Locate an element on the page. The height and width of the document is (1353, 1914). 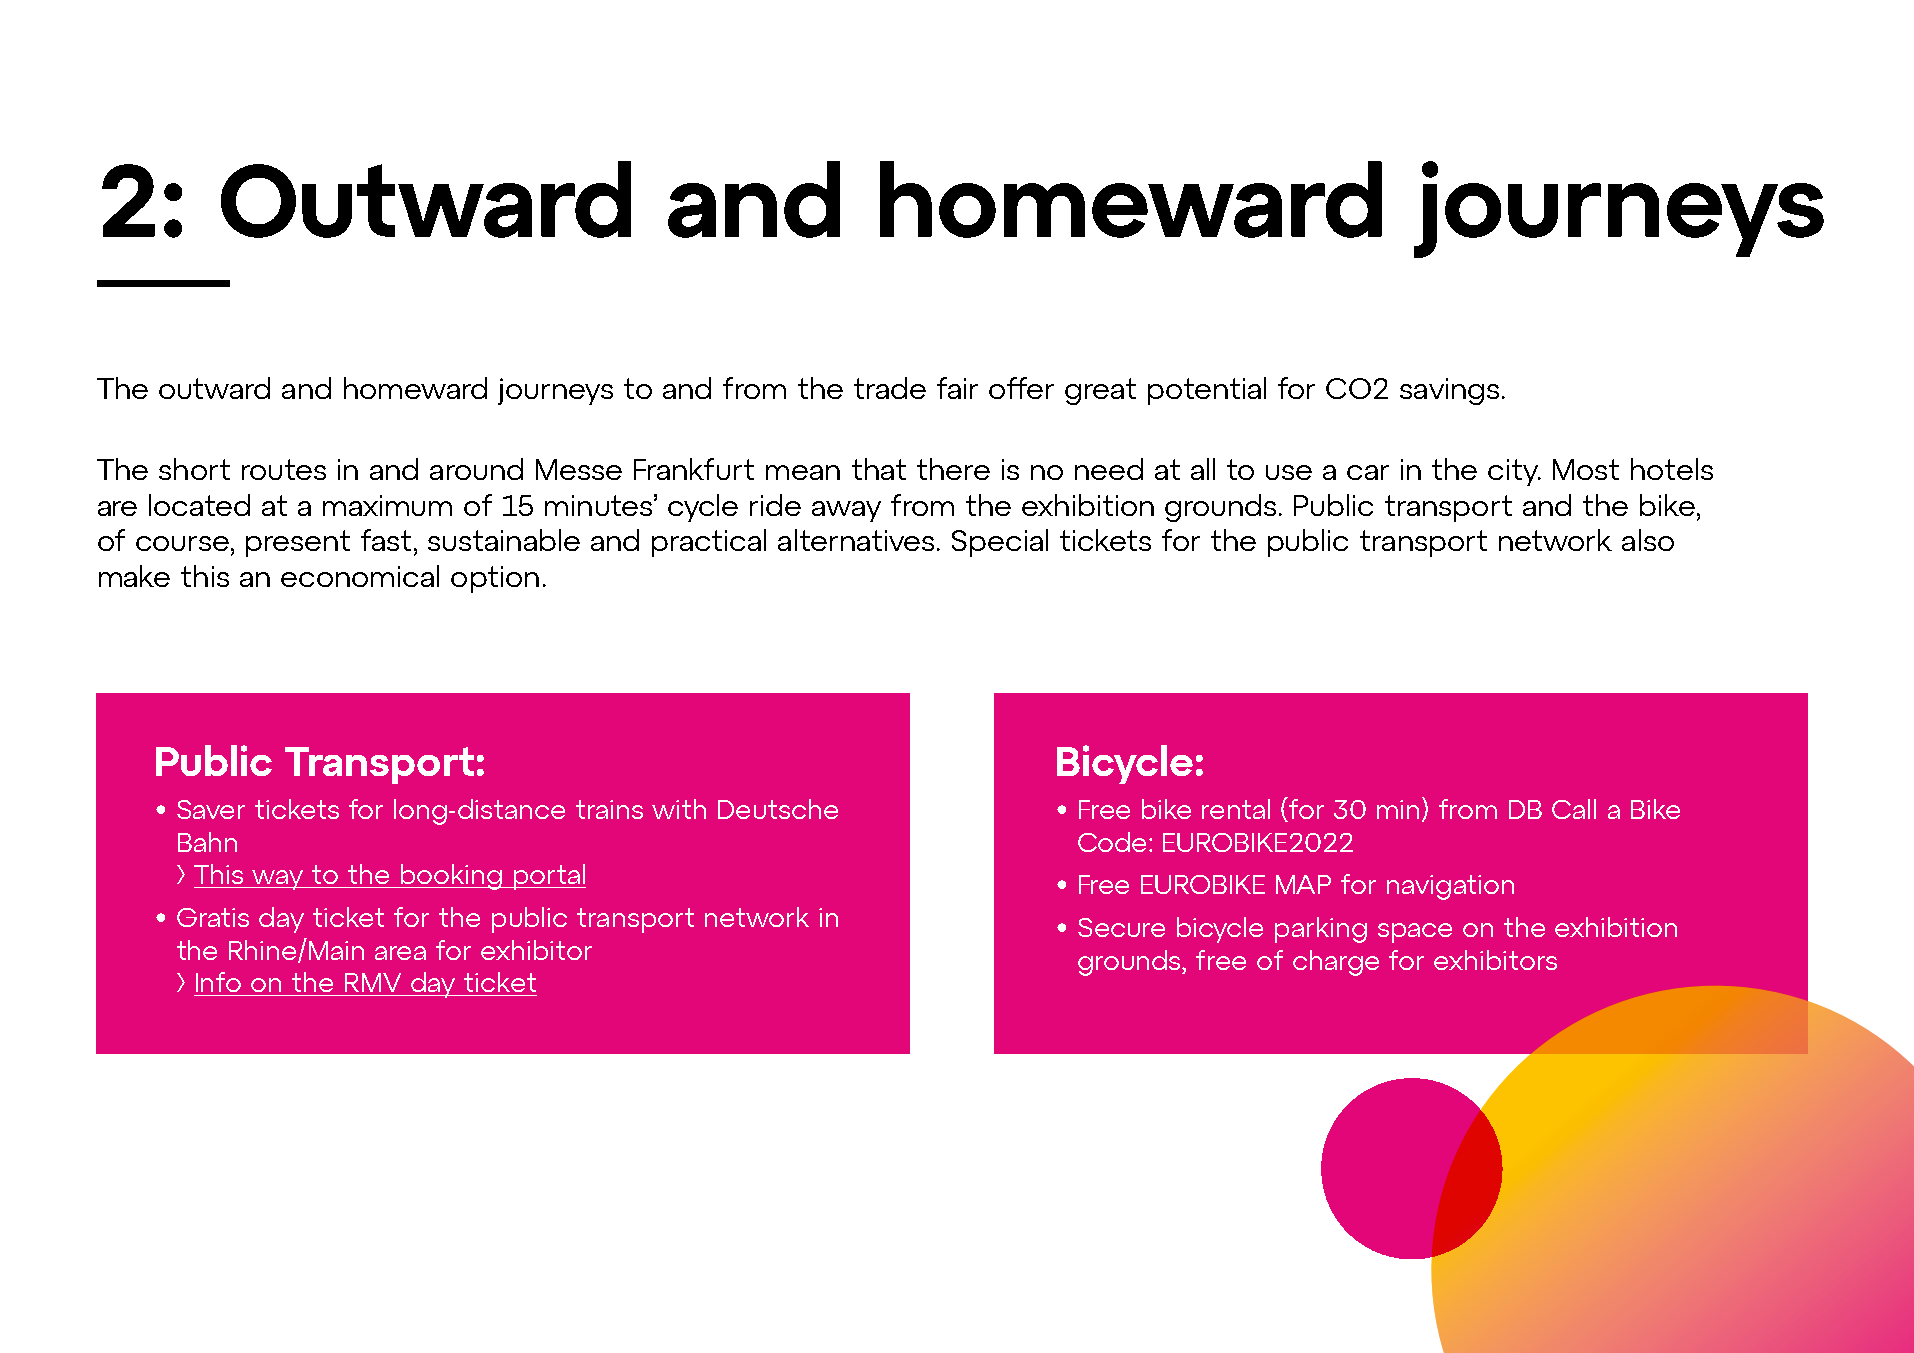
economical is located at coordinates (360, 576).
